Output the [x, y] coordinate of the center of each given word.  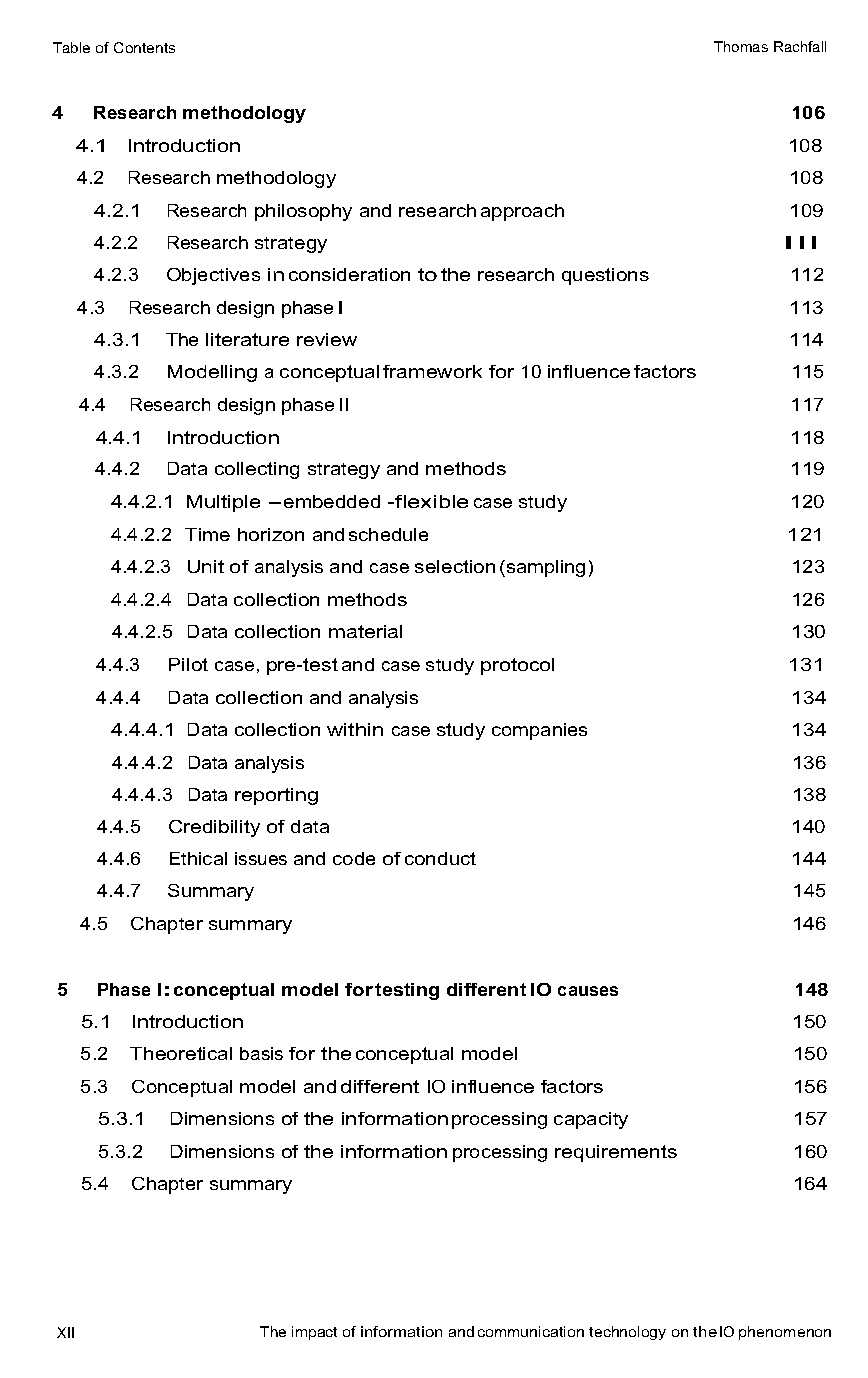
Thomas [741, 46]
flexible [430, 501]
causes [588, 991]
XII [65, 1332]
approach [522, 212]
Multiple [223, 503]
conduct [440, 858]
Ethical [198, 858]
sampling [544, 568]
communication [531, 1331]
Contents [144, 47]
